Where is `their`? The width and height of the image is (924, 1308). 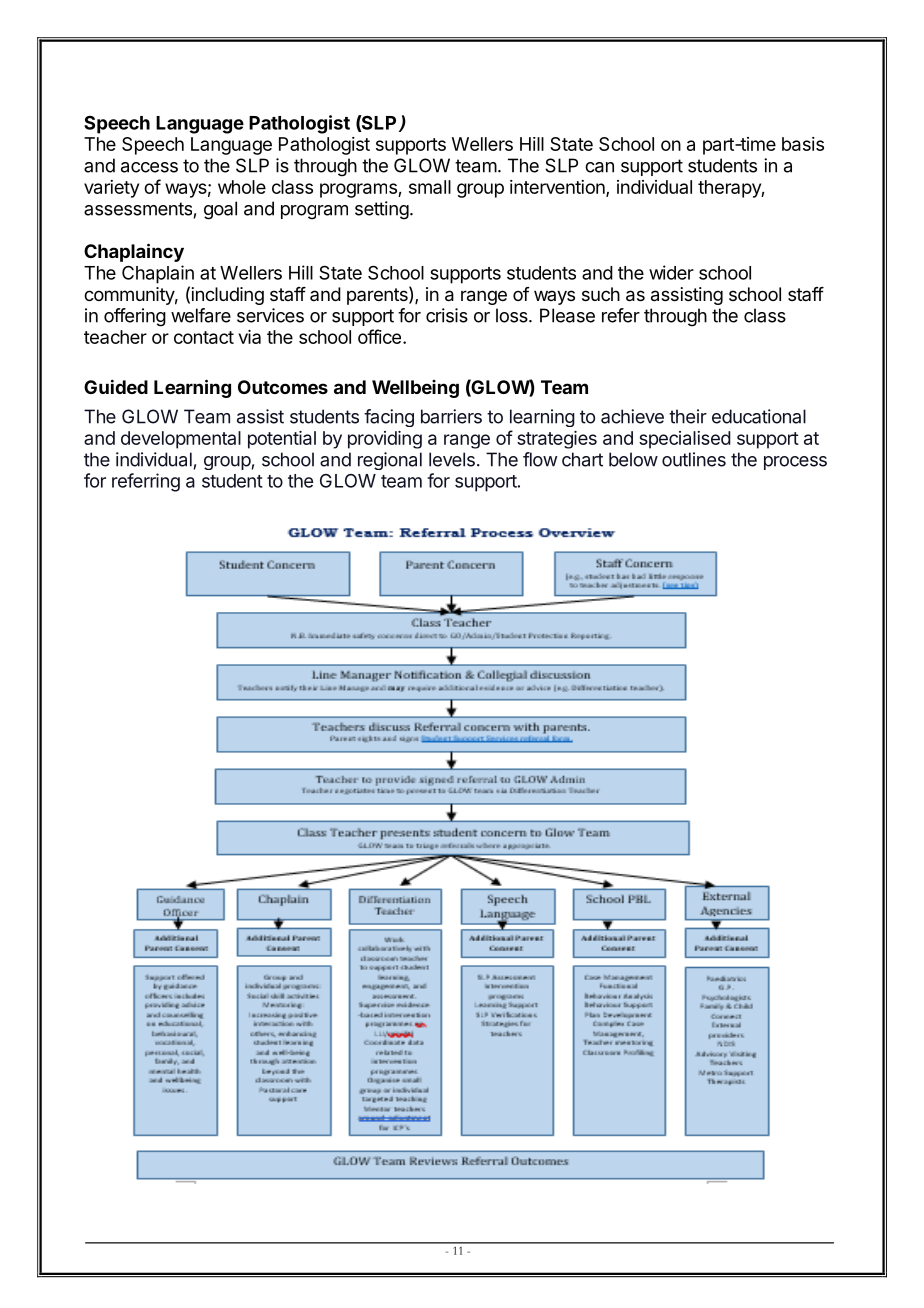 their is located at coordinates (688, 416).
